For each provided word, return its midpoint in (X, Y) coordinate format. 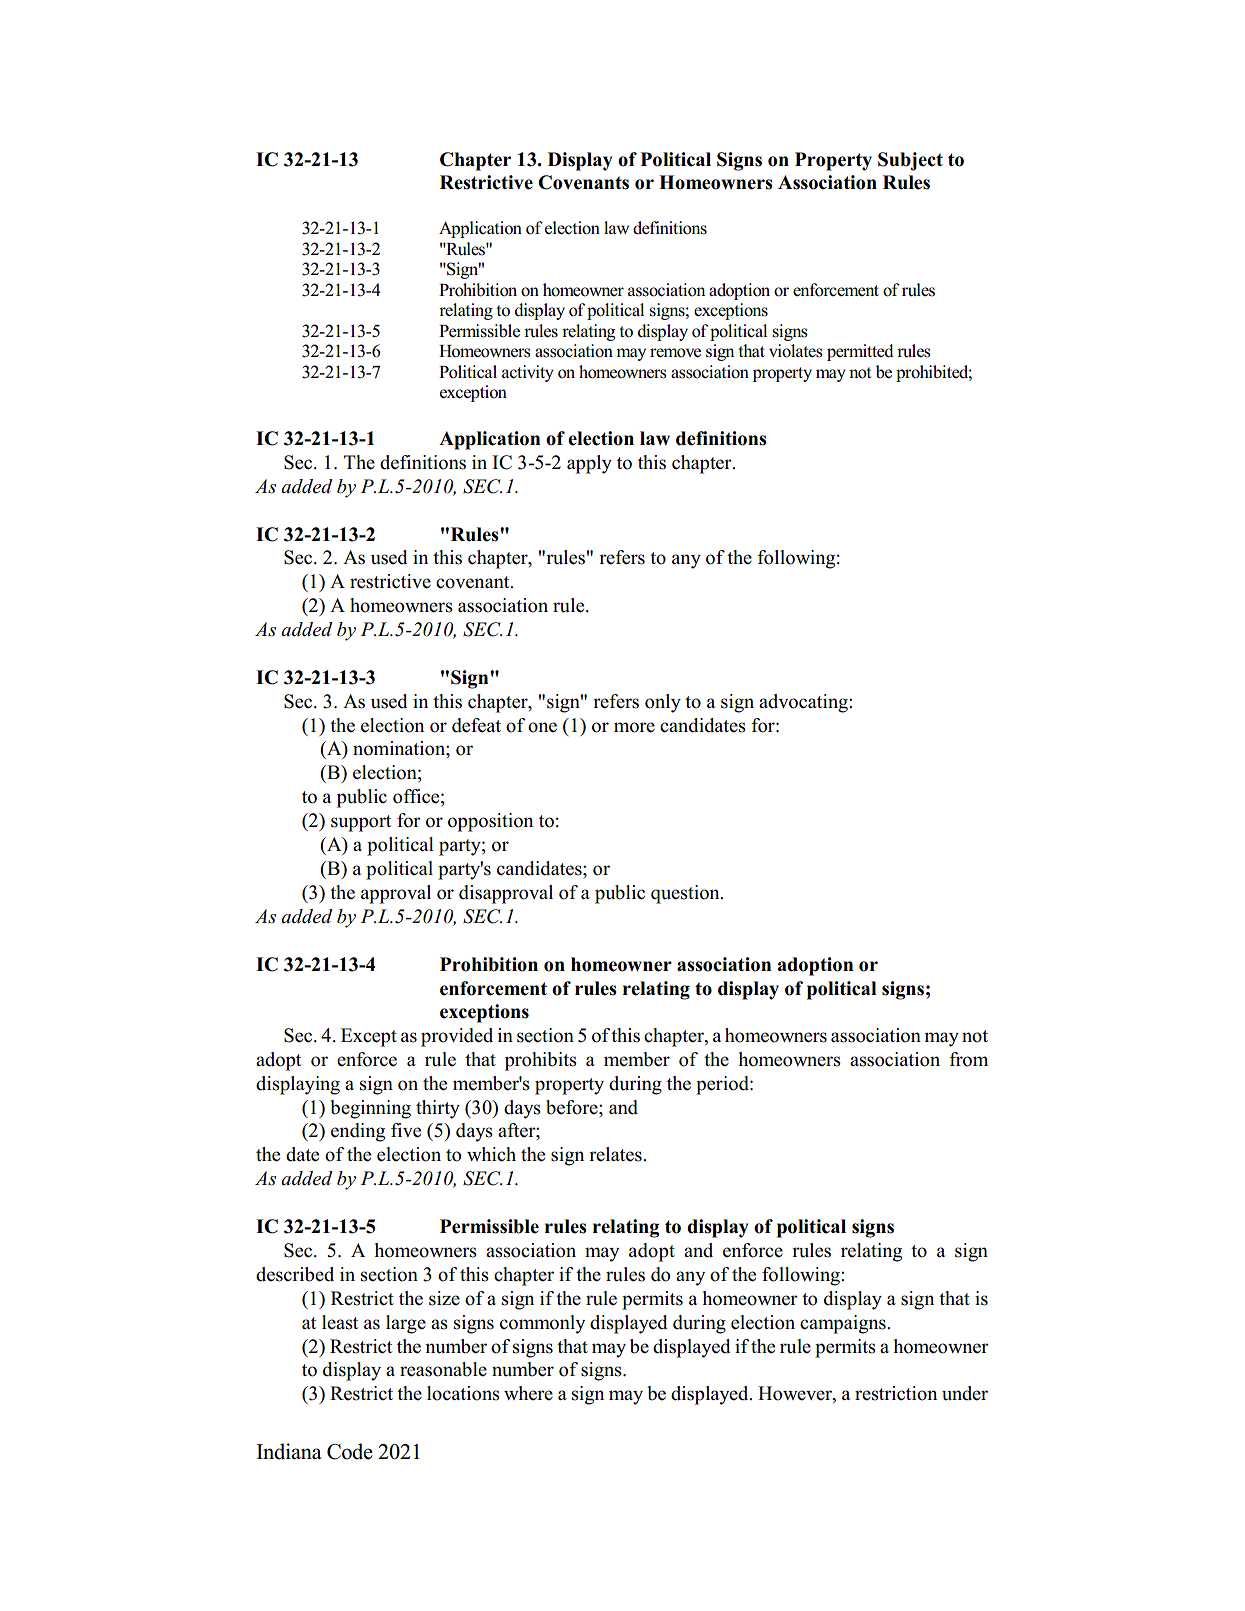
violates (796, 351)
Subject (910, 161)
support (361, 823)
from (968, 1059)
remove (675, 353)
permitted (860, 352)
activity (528, 373)
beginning (370, 1109)
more (634, 727)
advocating (804, 703)
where (528, 1393)
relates (616, 1154)
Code (350, 1451)
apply (589, 464)
